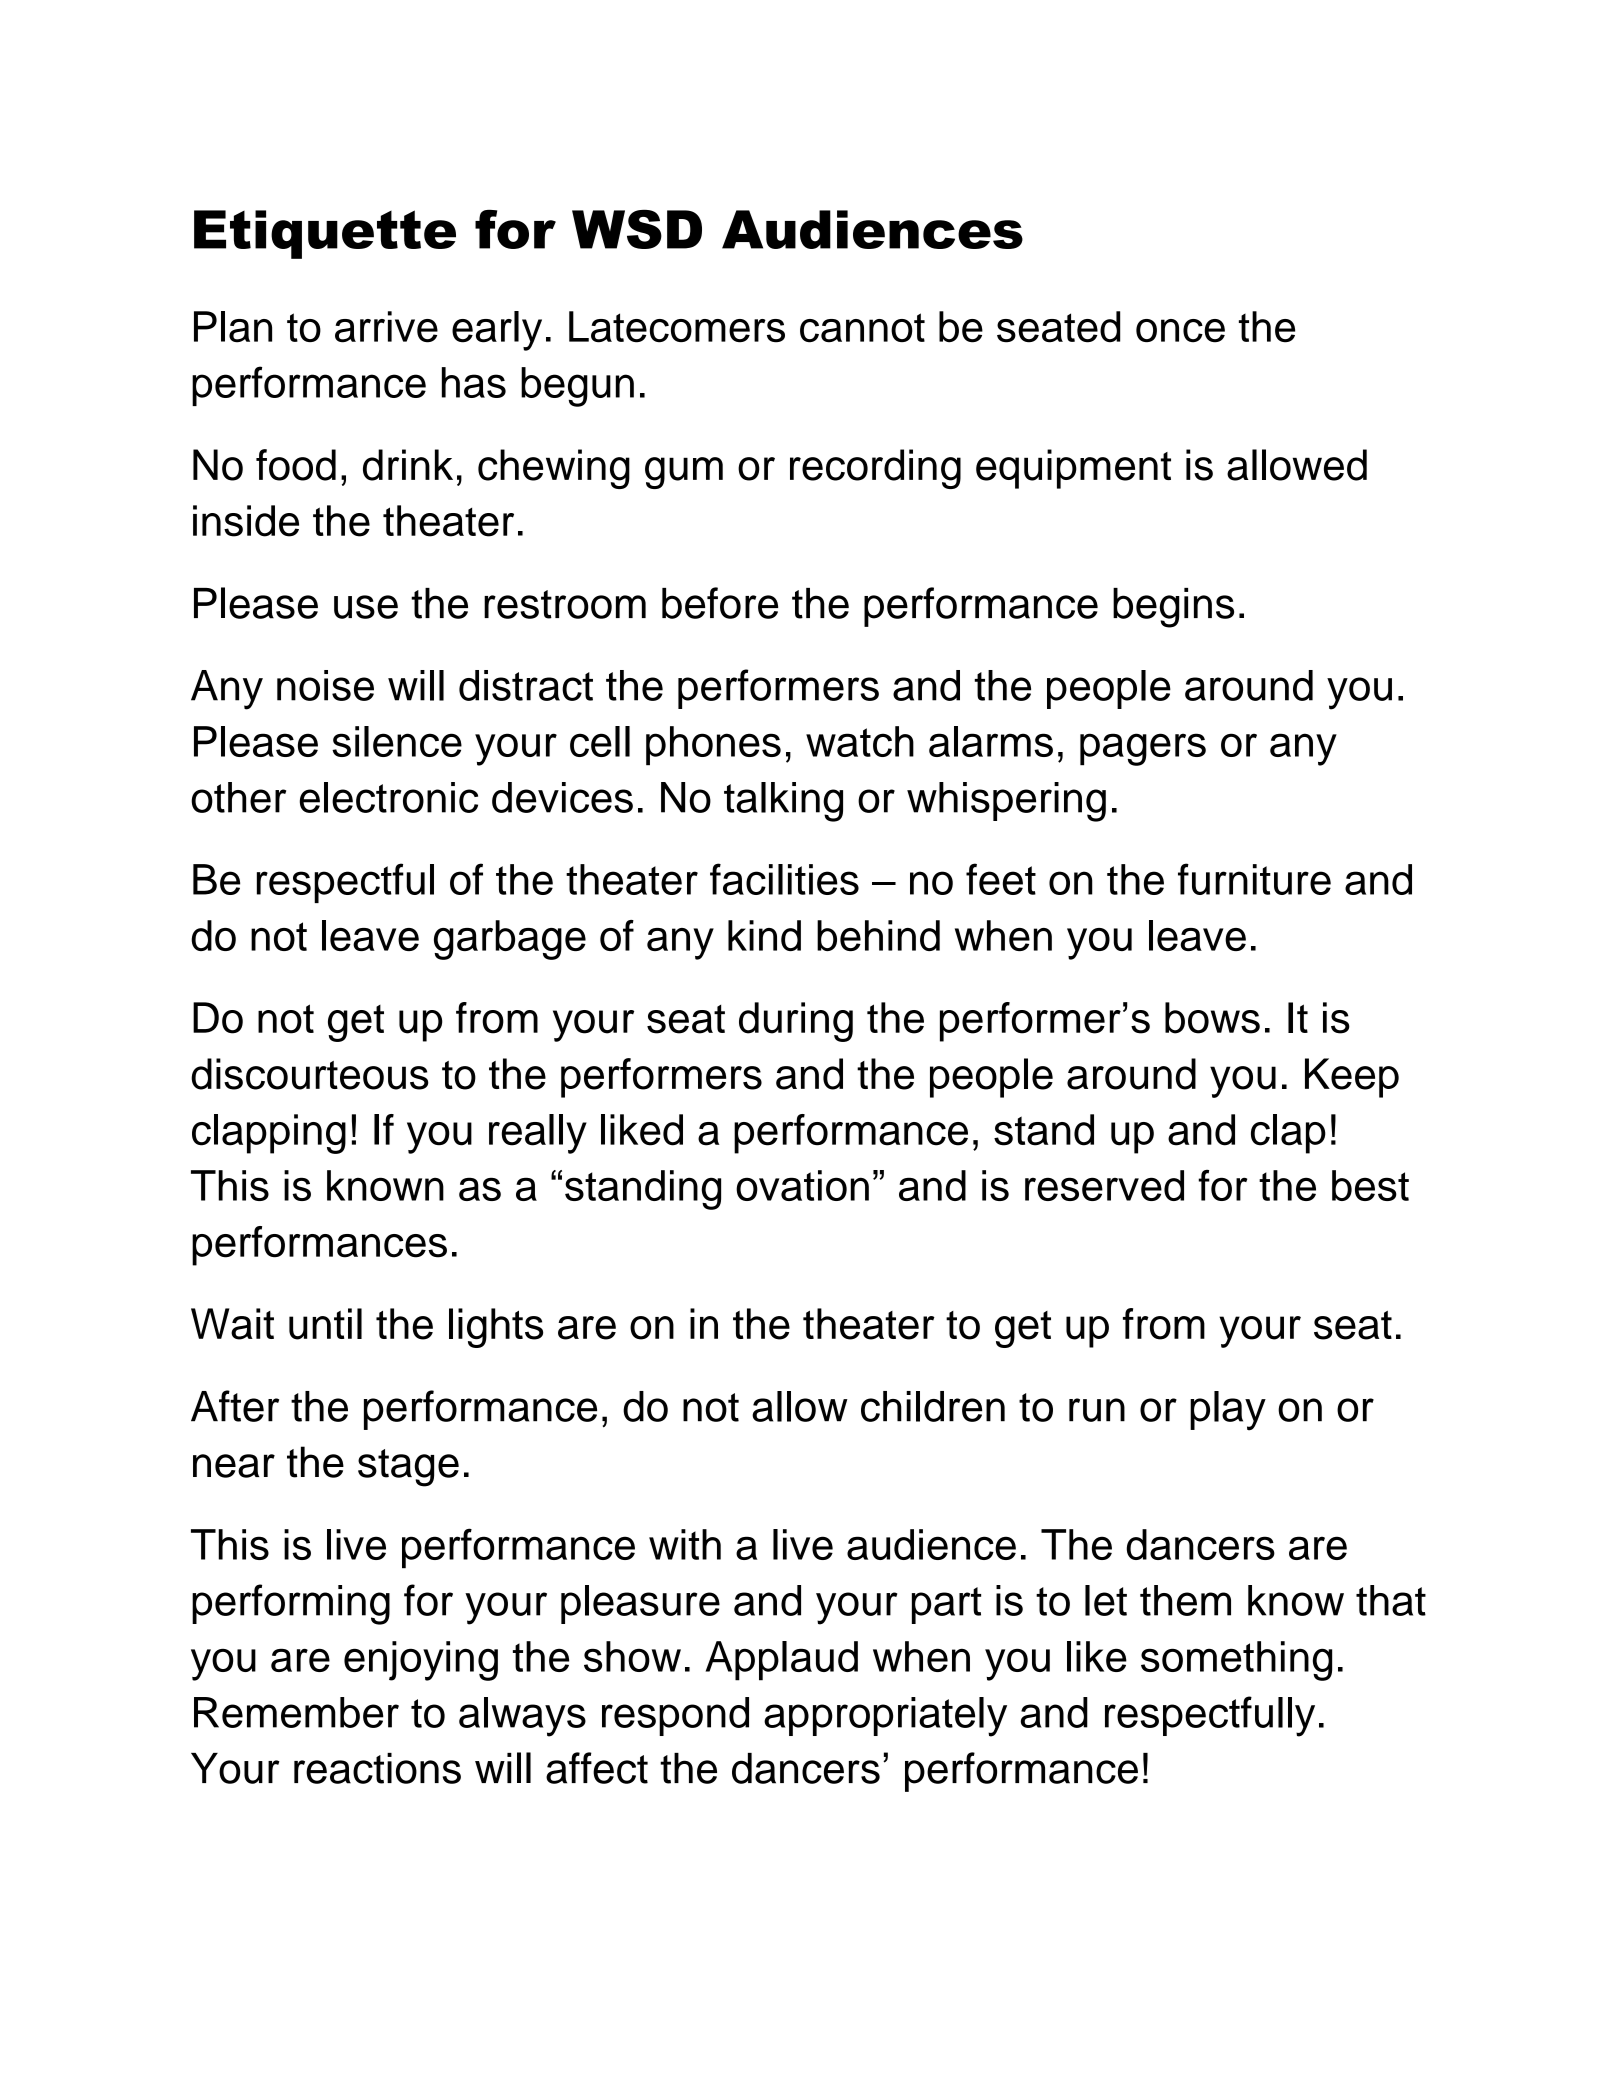 This screenshot has width=1617, height=2093. I want to click on reactions, so click(377, 1768).
